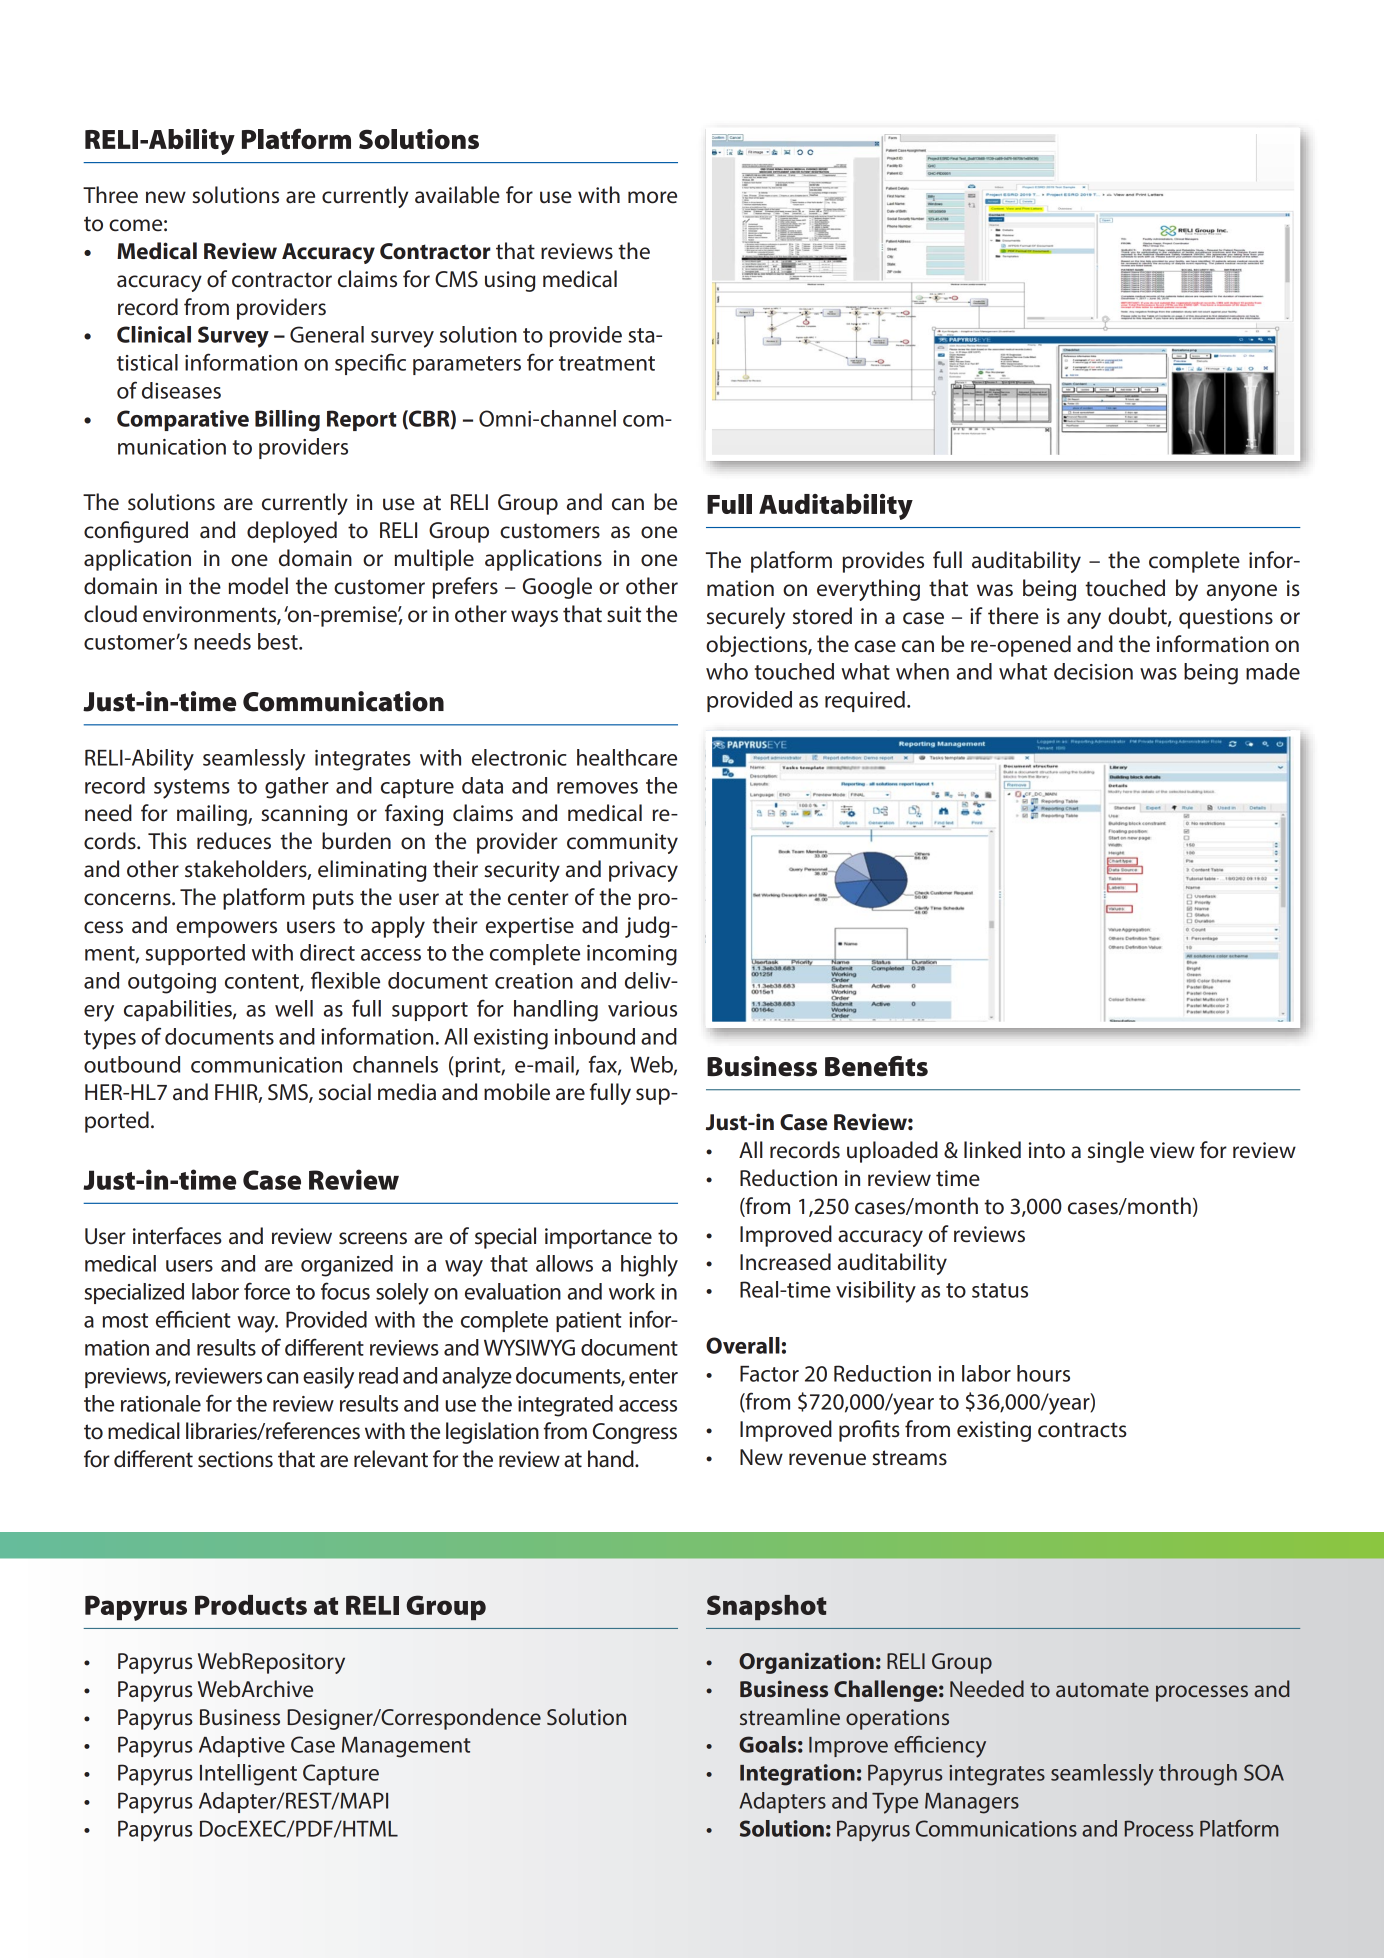 This screenshot has width=1384, height=1958. I want to click on reduces, so click(234, 841).
